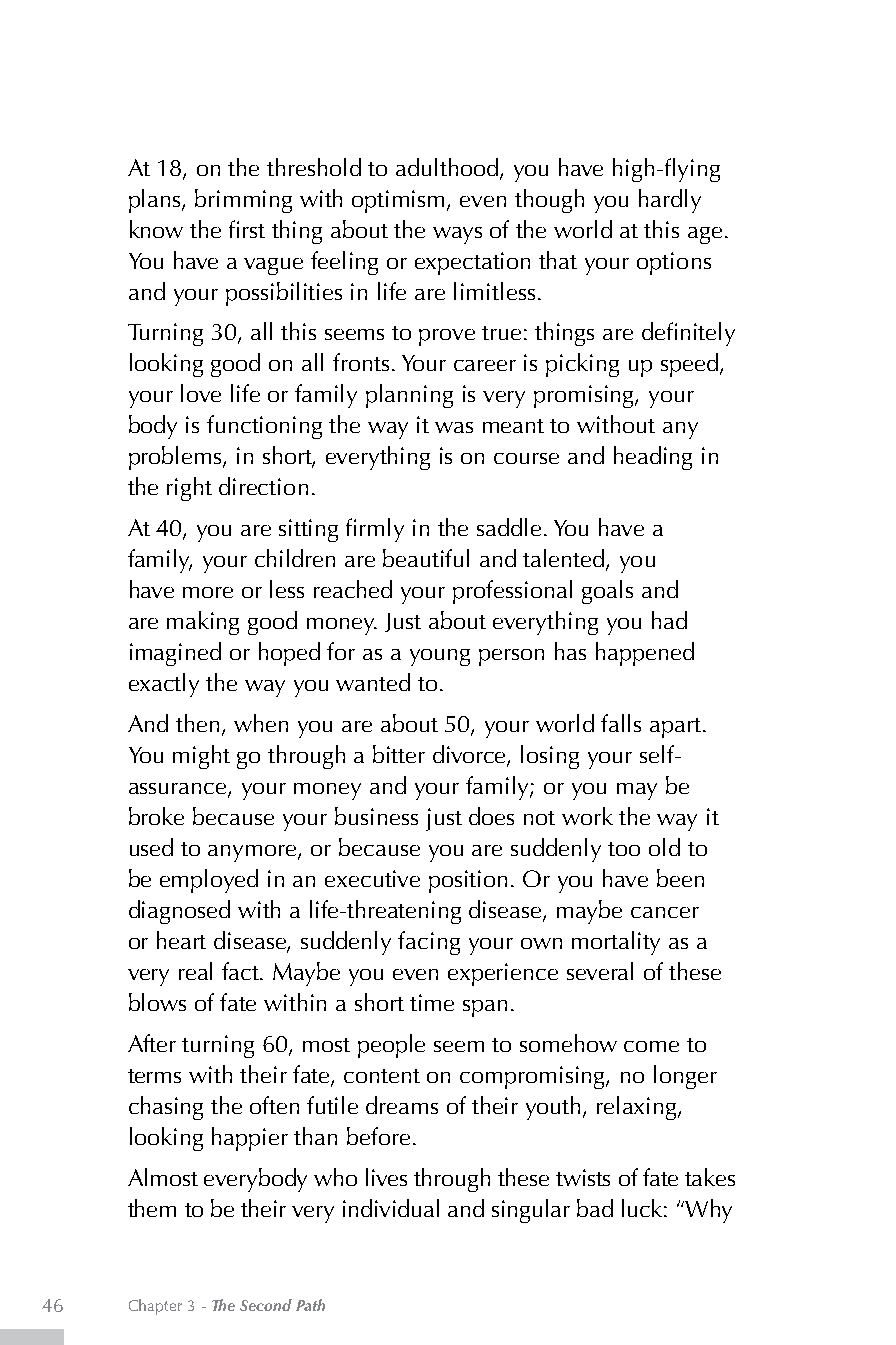 The height and width of the screenshot is (1345, 896). What do you see at coordinates (621, 723) in the screenshot?
I see `falls` at bounding box center [621, 723].
